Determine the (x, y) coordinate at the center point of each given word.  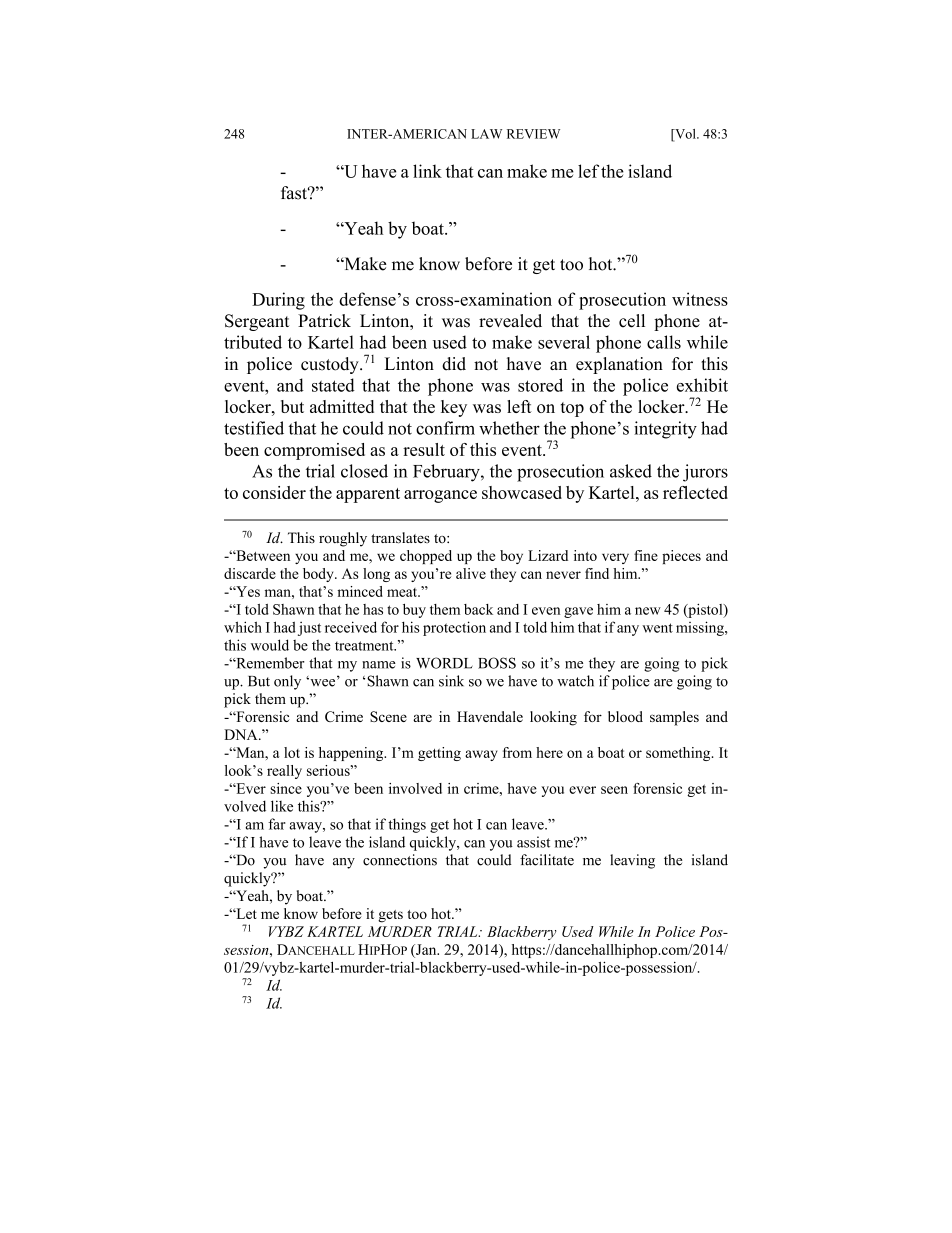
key (454, 408)
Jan (426, 949)
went (657, 628)
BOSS (497, 663)
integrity (665, 430)
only (287, 682)
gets (390, 916)
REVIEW (533, 134)
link (427, 171)
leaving (632, 861)
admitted (342, 406)
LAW (486, 134)
